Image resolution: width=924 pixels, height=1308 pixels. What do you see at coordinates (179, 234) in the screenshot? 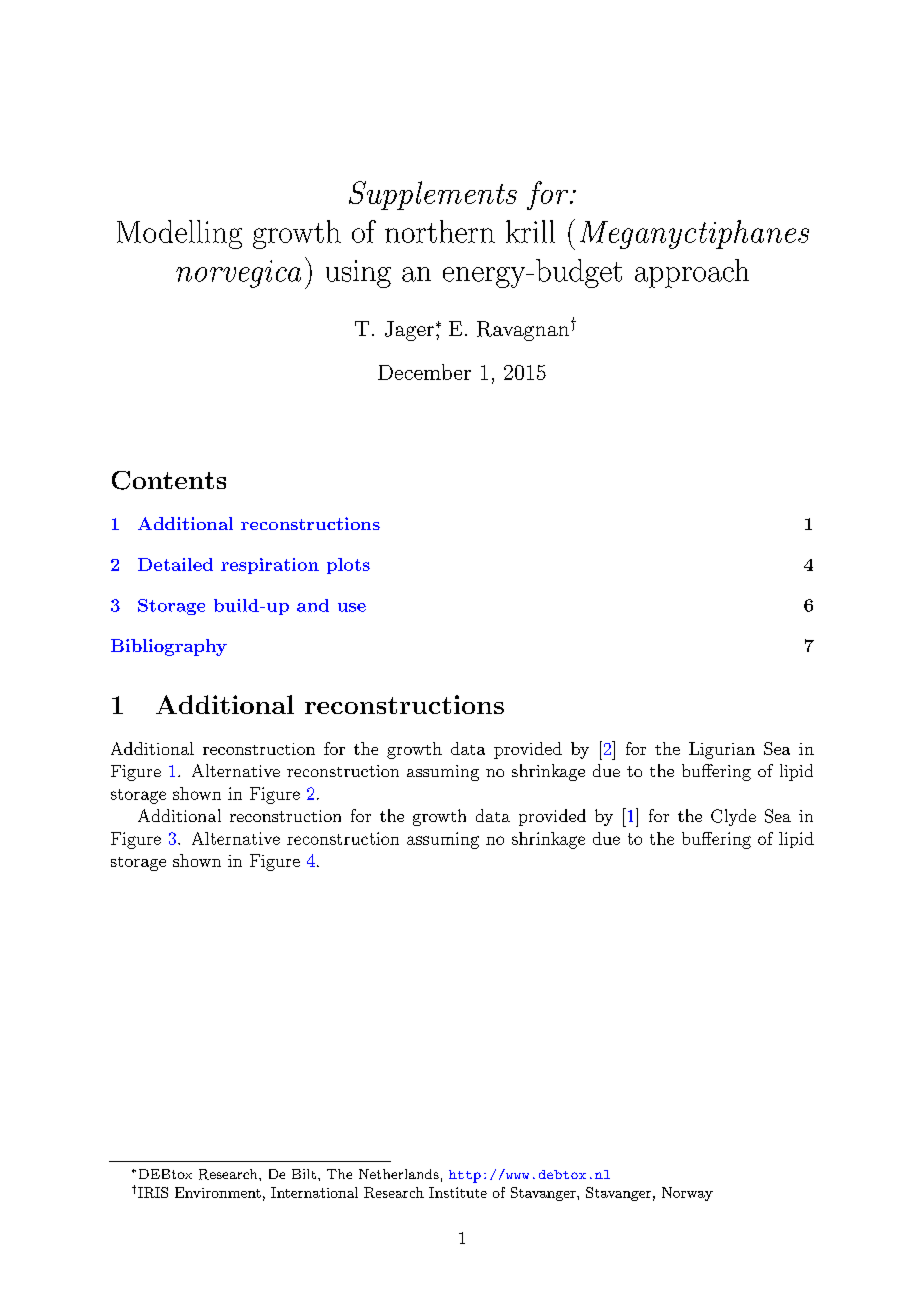
I see `Modelling` at bounding box center [179, 234].
